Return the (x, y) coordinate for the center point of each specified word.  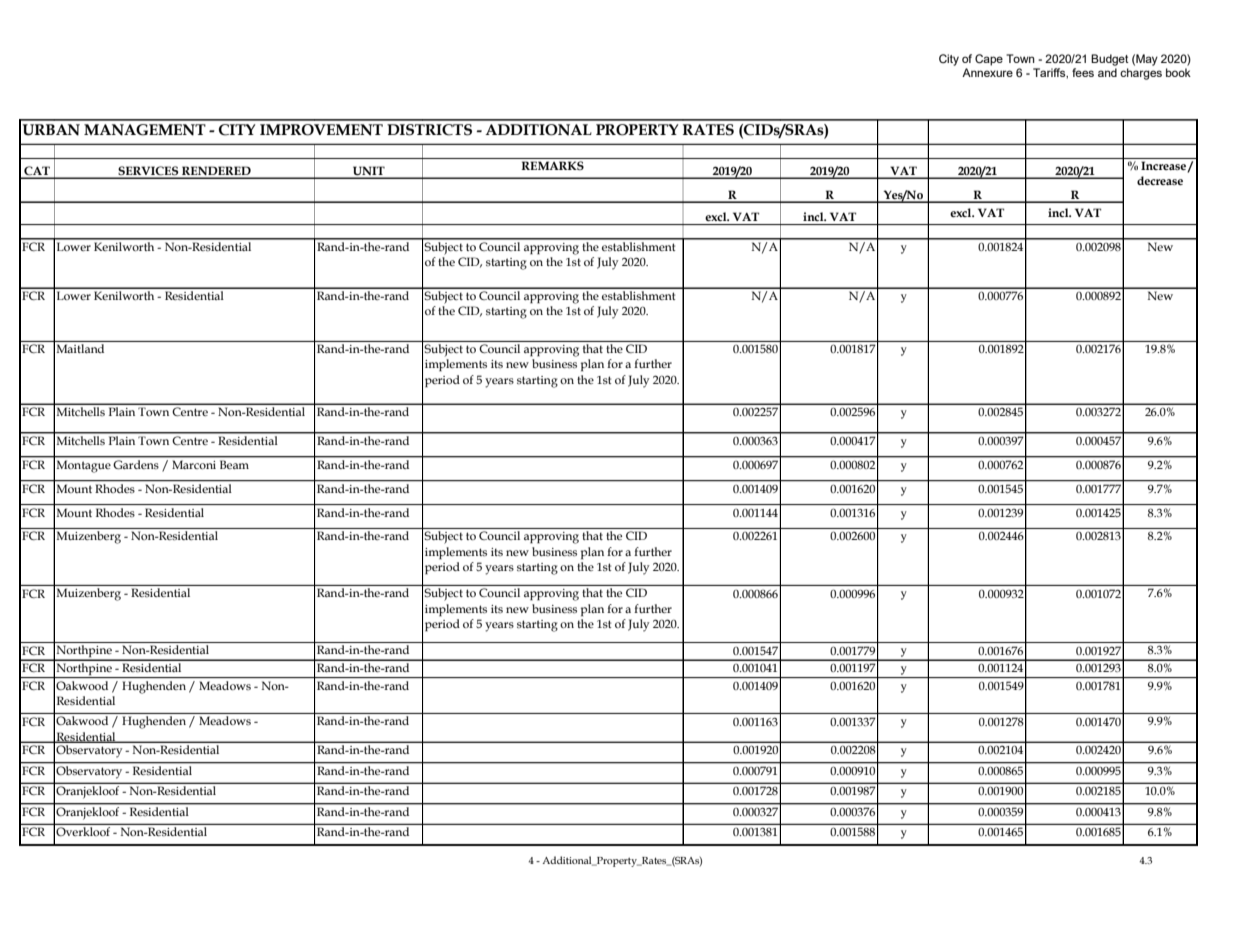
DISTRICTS (429, 130)
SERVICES (148, 172)
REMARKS (553, 165)
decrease (1160, 180)
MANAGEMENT (145, 130)
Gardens (136, 463)
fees (1083, 72)
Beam (234, 465)
